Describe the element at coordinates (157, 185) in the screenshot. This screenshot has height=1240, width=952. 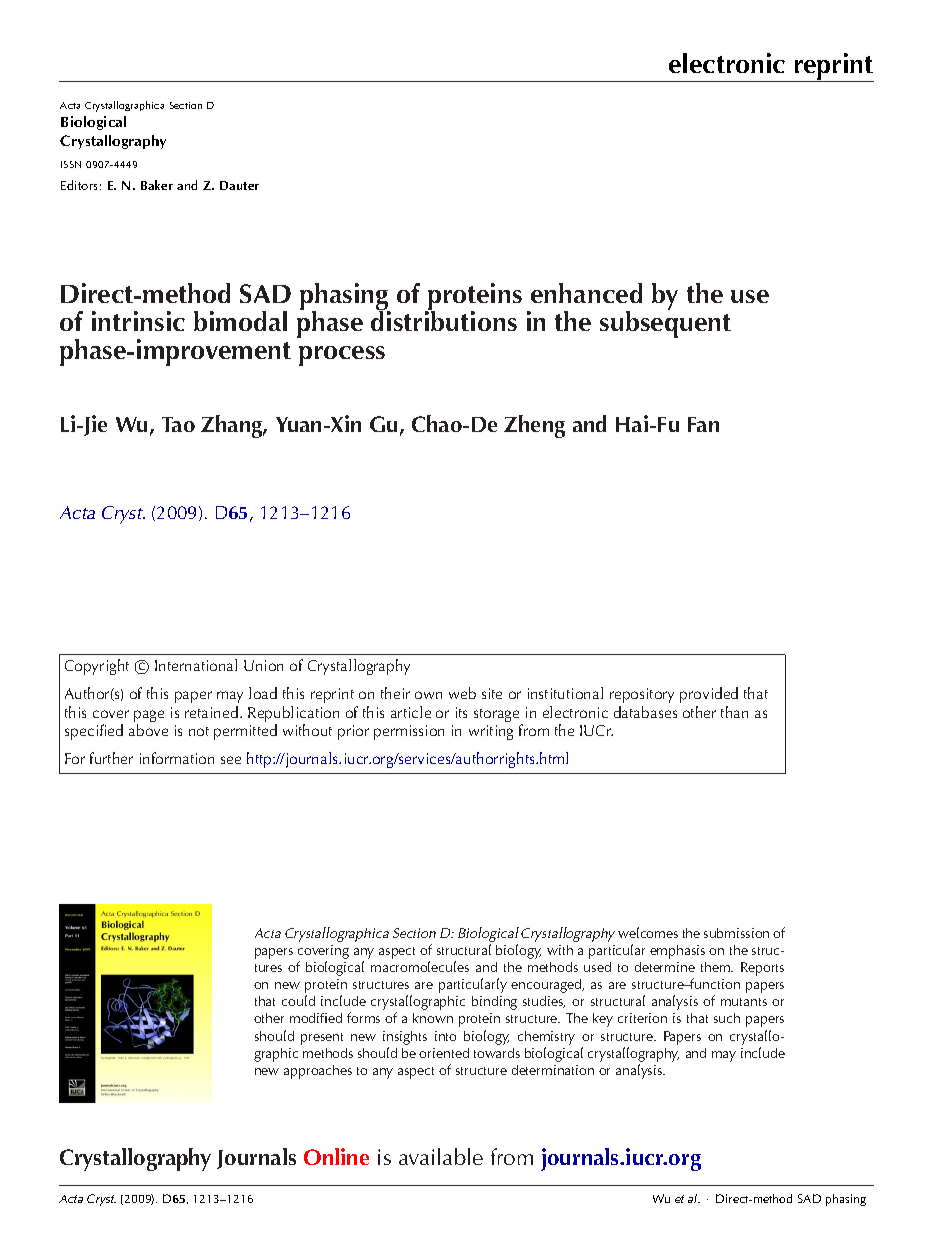
I see `Baker` at that location.
